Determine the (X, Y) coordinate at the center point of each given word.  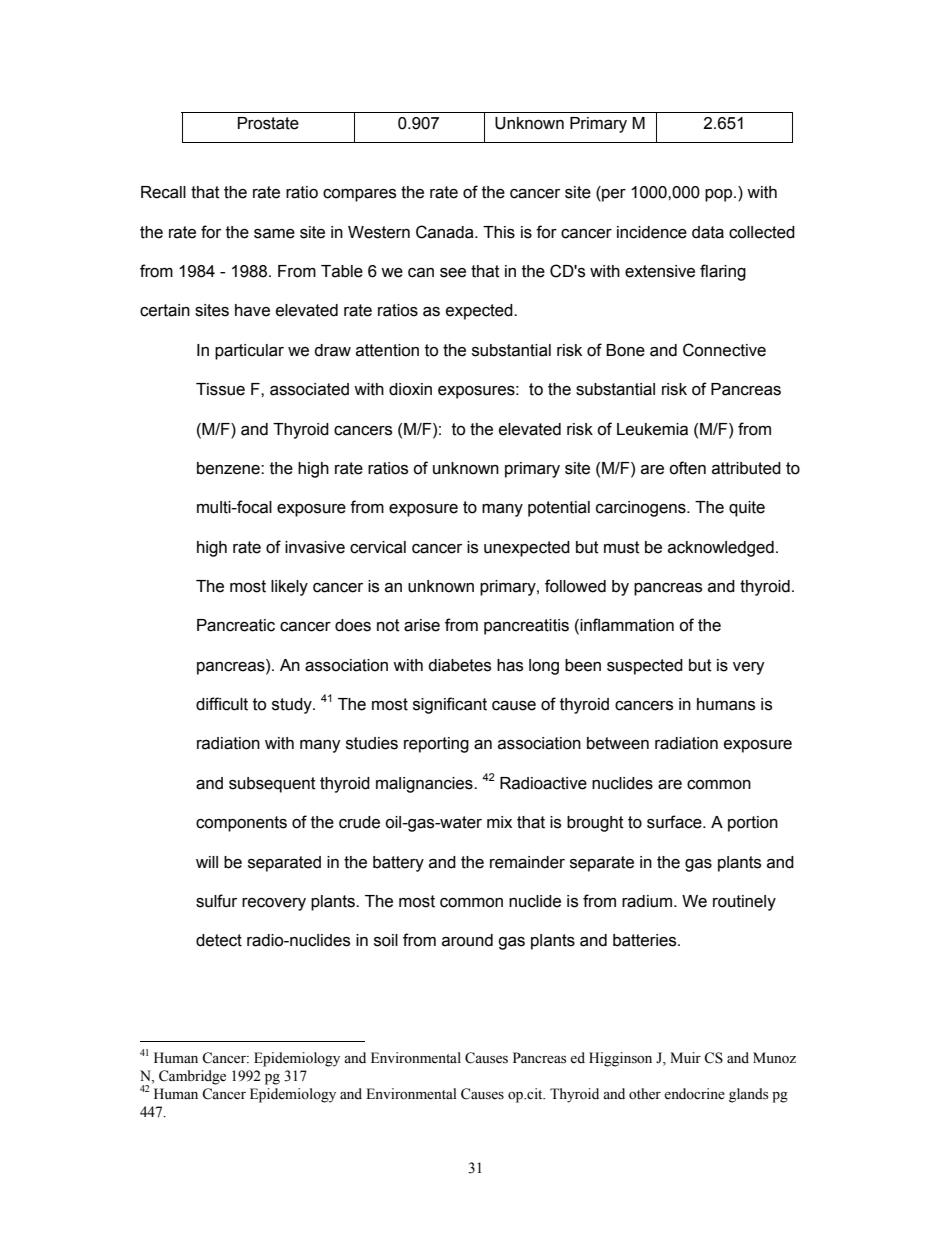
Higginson (620, 1059)
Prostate (268, 123)
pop (720, 195)
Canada (446, 232)
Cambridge (192, 1077)
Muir (685, 1057)
